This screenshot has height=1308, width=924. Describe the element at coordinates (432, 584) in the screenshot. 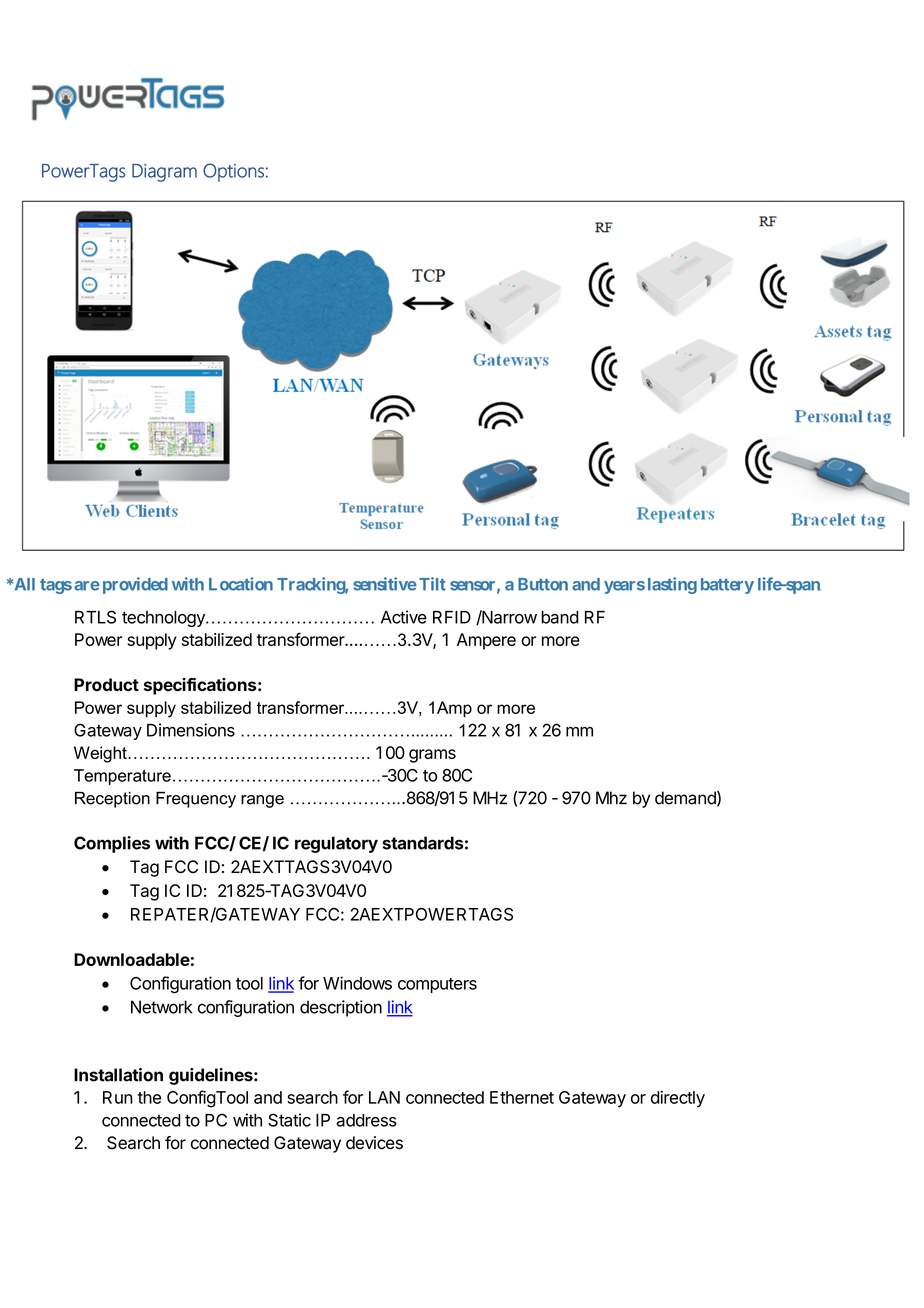

I see `Tilt` at that location.
